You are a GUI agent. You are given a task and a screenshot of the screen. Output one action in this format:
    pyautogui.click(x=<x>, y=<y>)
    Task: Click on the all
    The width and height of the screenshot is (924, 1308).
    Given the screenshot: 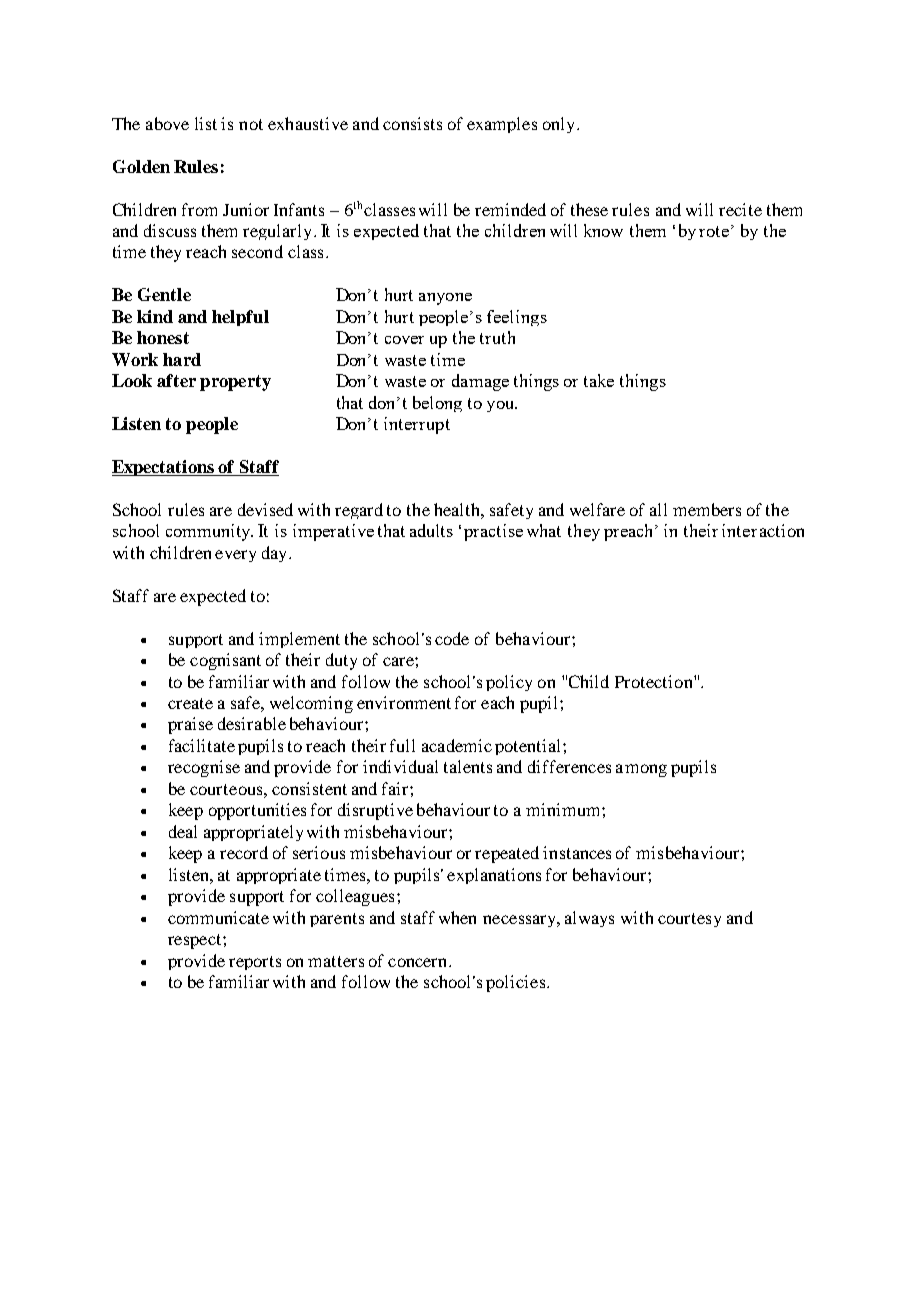 What is the action you would take?
    pyautogui.click(x=658, y=509)
